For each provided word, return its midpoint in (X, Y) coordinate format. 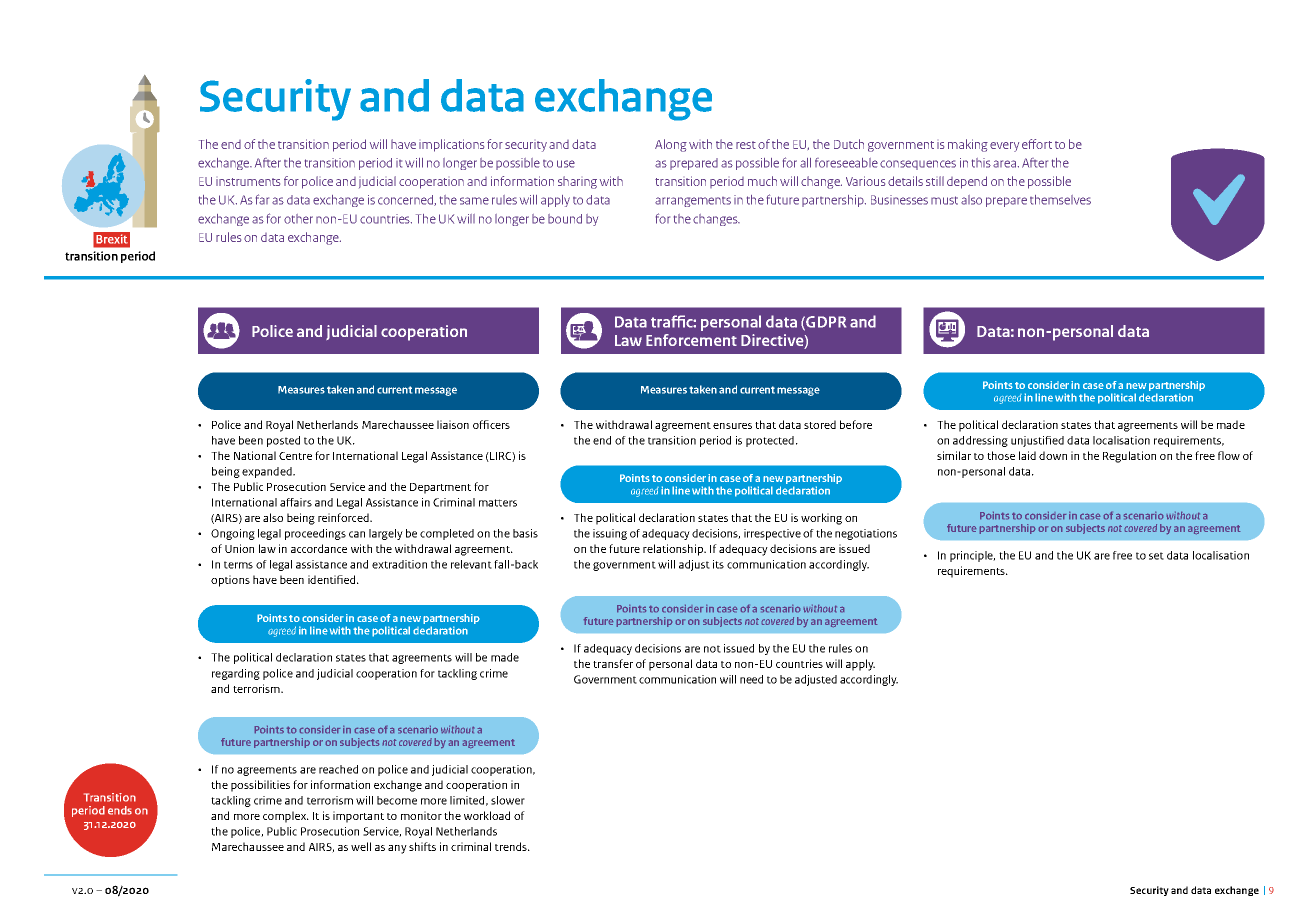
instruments (248, 182)
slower (508, 800)
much (762, 181)
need (751, 679)
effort (1037, 144)
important (358, 817)
